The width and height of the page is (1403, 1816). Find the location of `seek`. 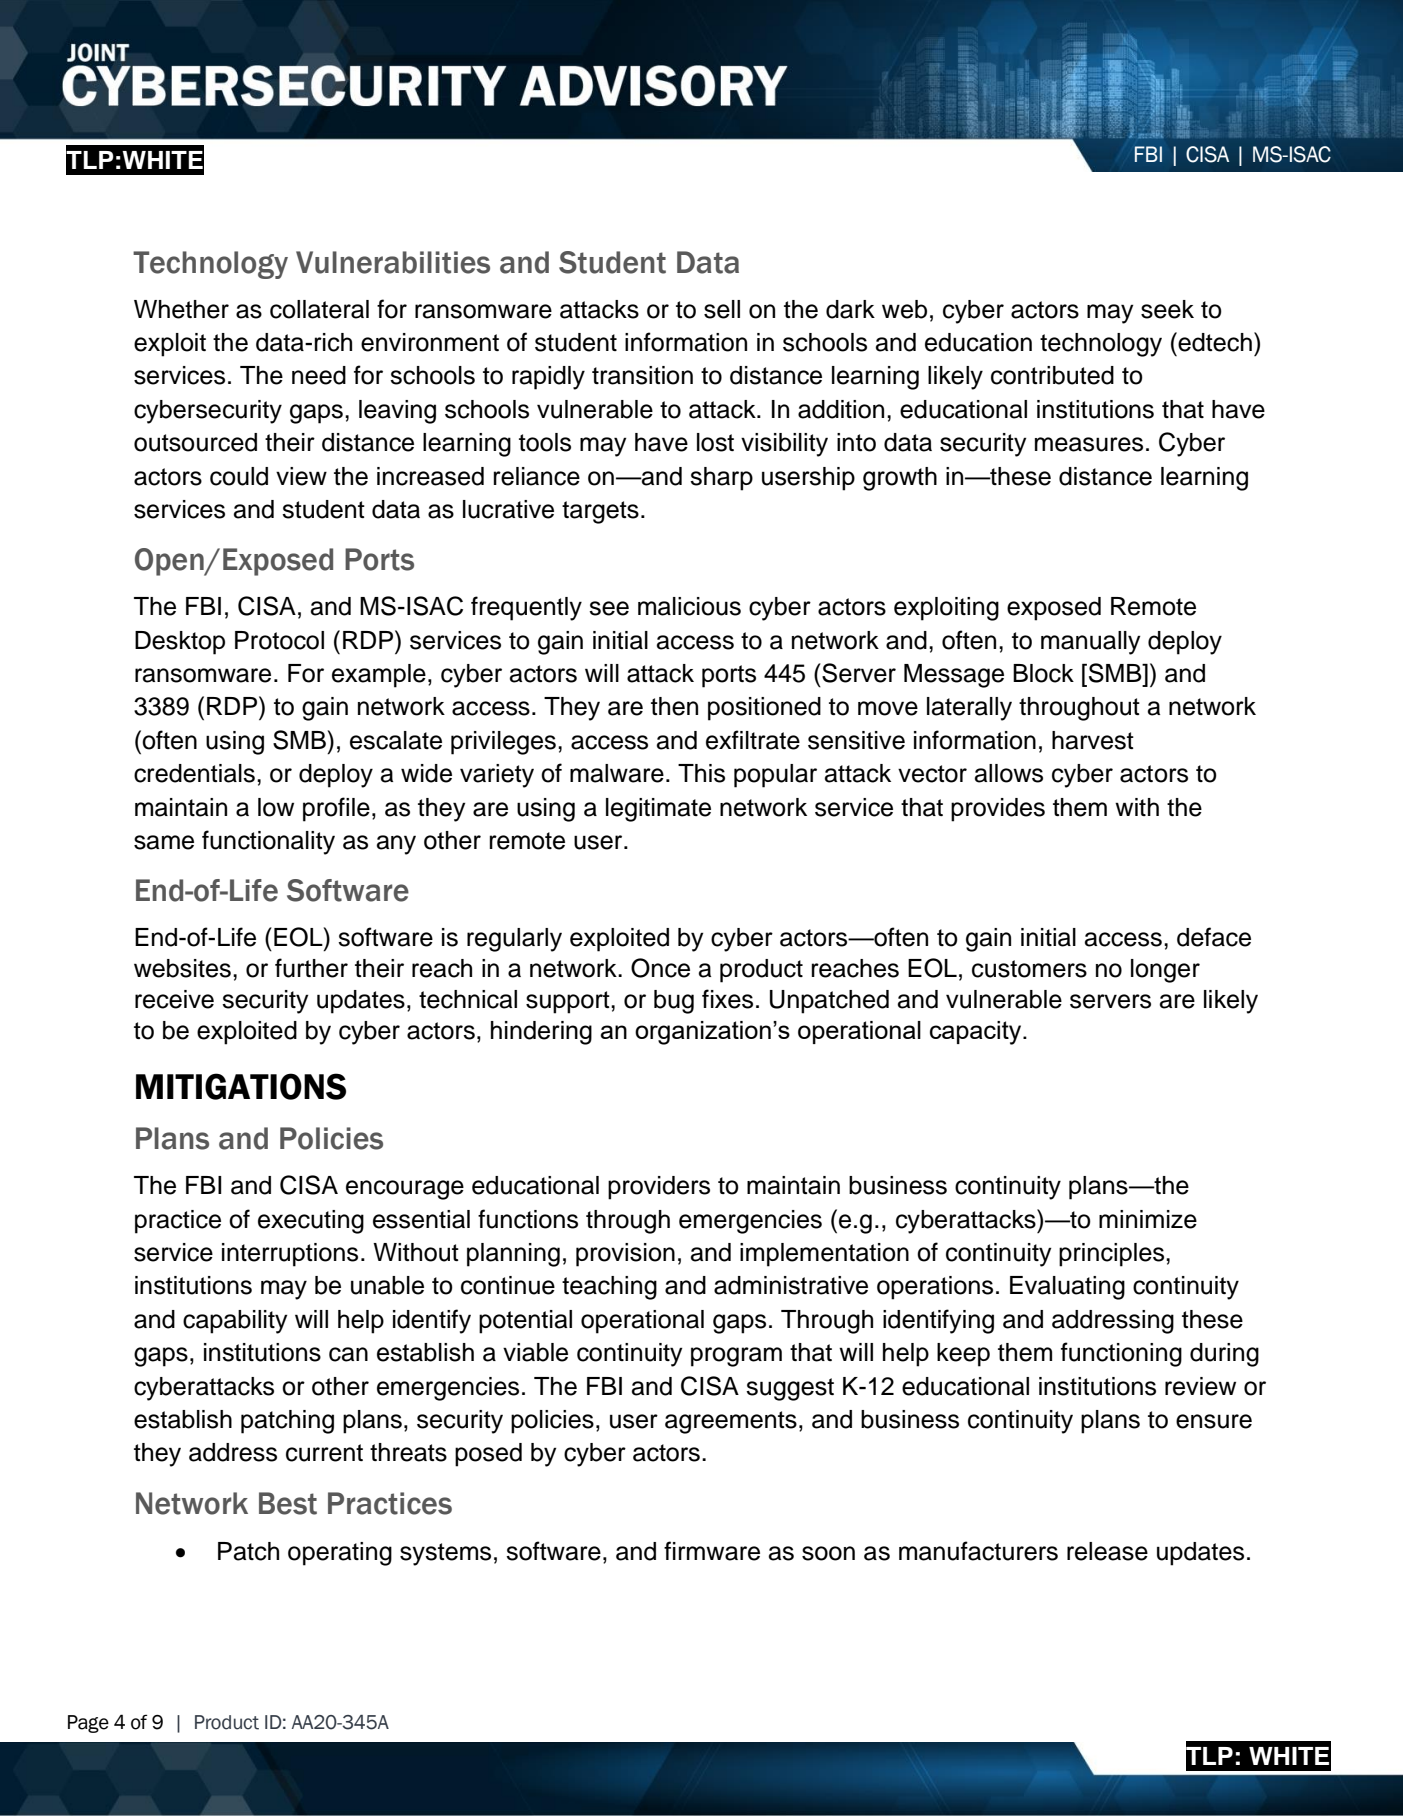

seek is located at coordinates (1167, 309).
